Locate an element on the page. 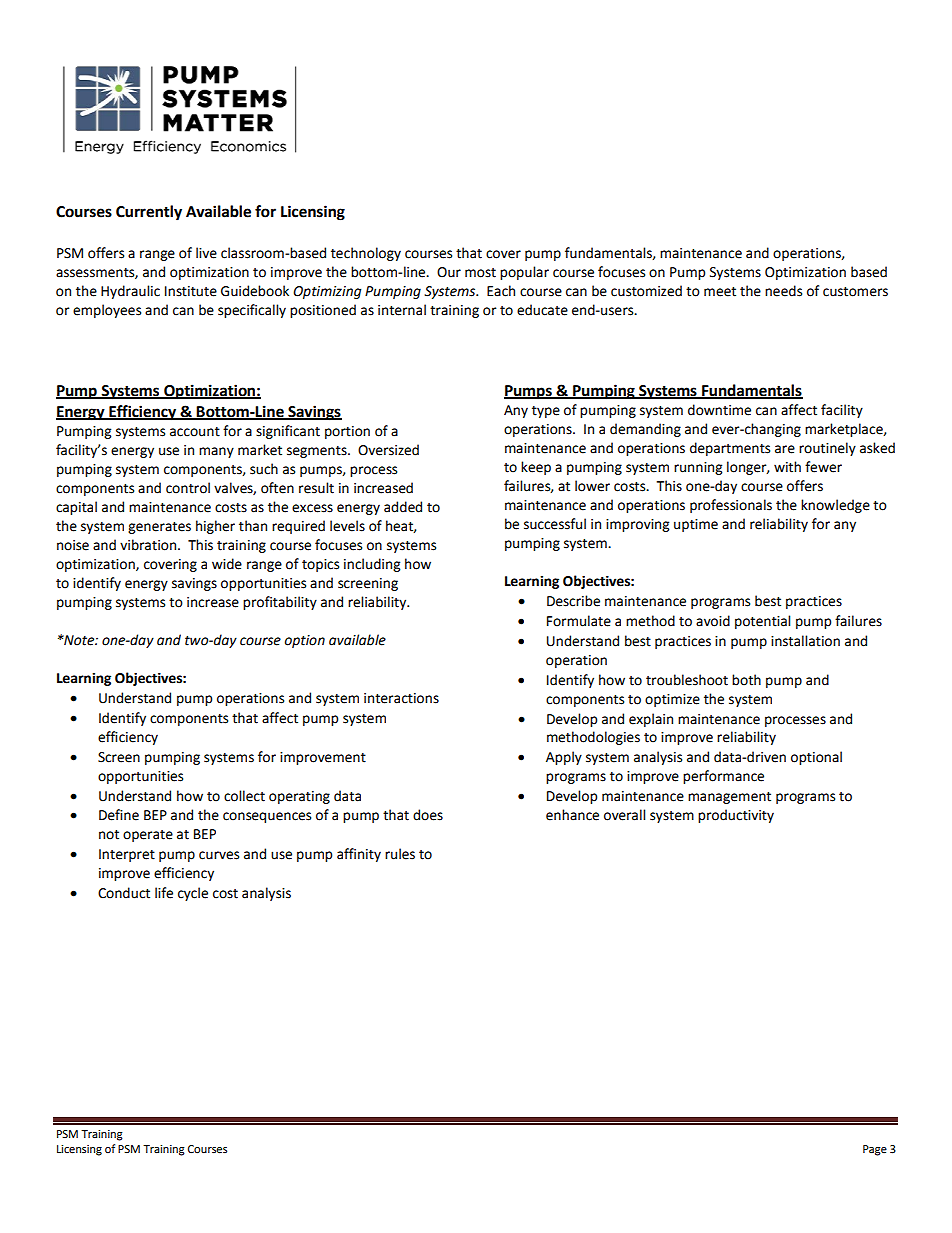 This page has height=1233, width=952. needs is located at coordinates (783, 291).
